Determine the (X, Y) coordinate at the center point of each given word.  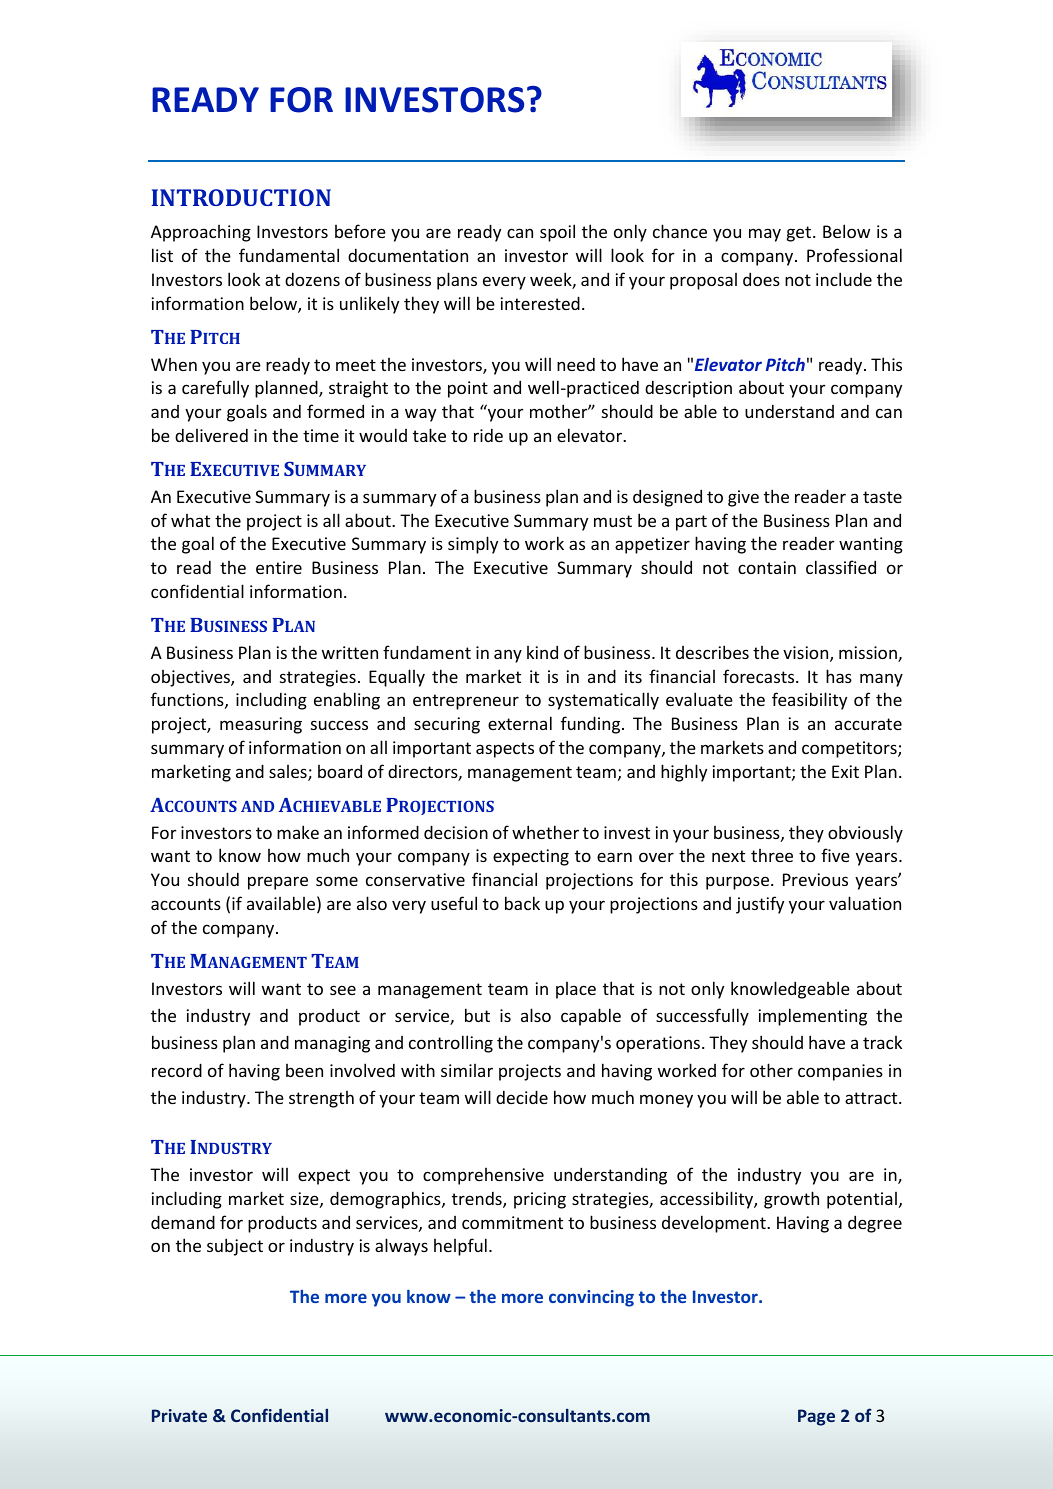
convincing (591, 1298)
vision (807, 654)
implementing (813, 1017)
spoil (557, 233)
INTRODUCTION (241, 197)
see (343, 990)
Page (816, 1417)
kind (542, 652)
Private (179, 1415)
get (800, 234)
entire (279, 567)
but (477, 1015)
